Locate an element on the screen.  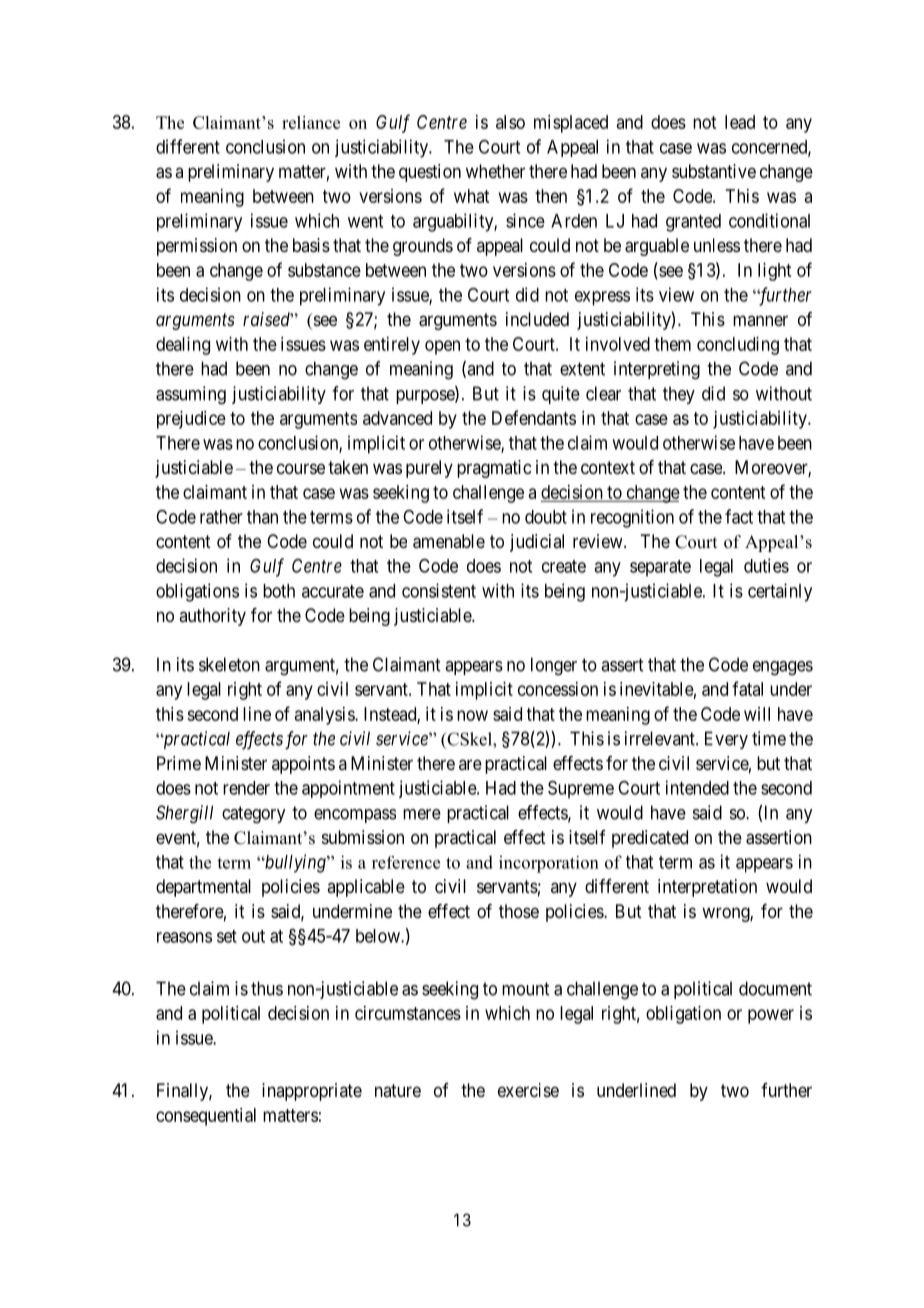
consequential is located at coordinates (206, 1117).
